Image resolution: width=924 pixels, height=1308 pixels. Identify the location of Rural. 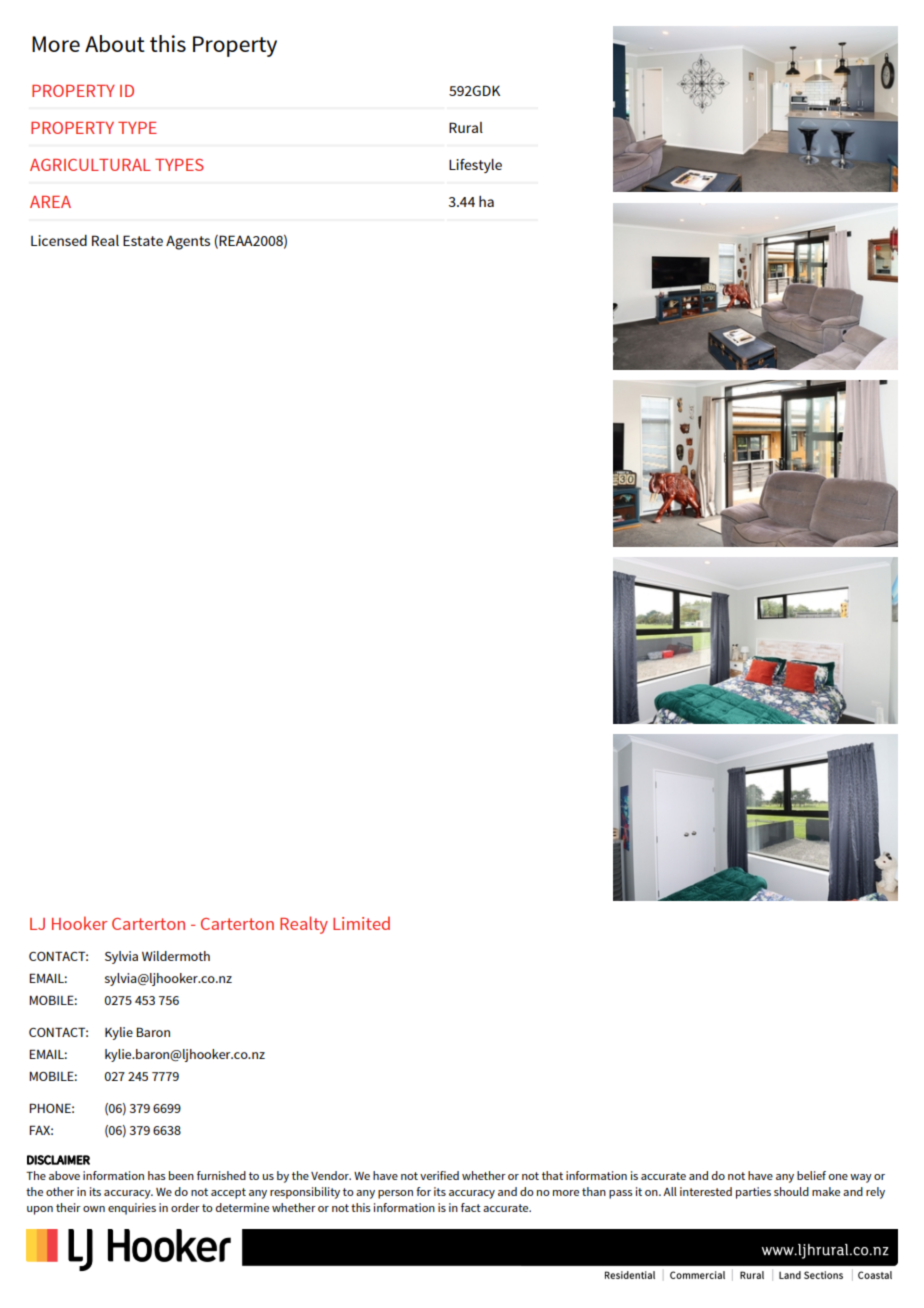
(466, 127).
